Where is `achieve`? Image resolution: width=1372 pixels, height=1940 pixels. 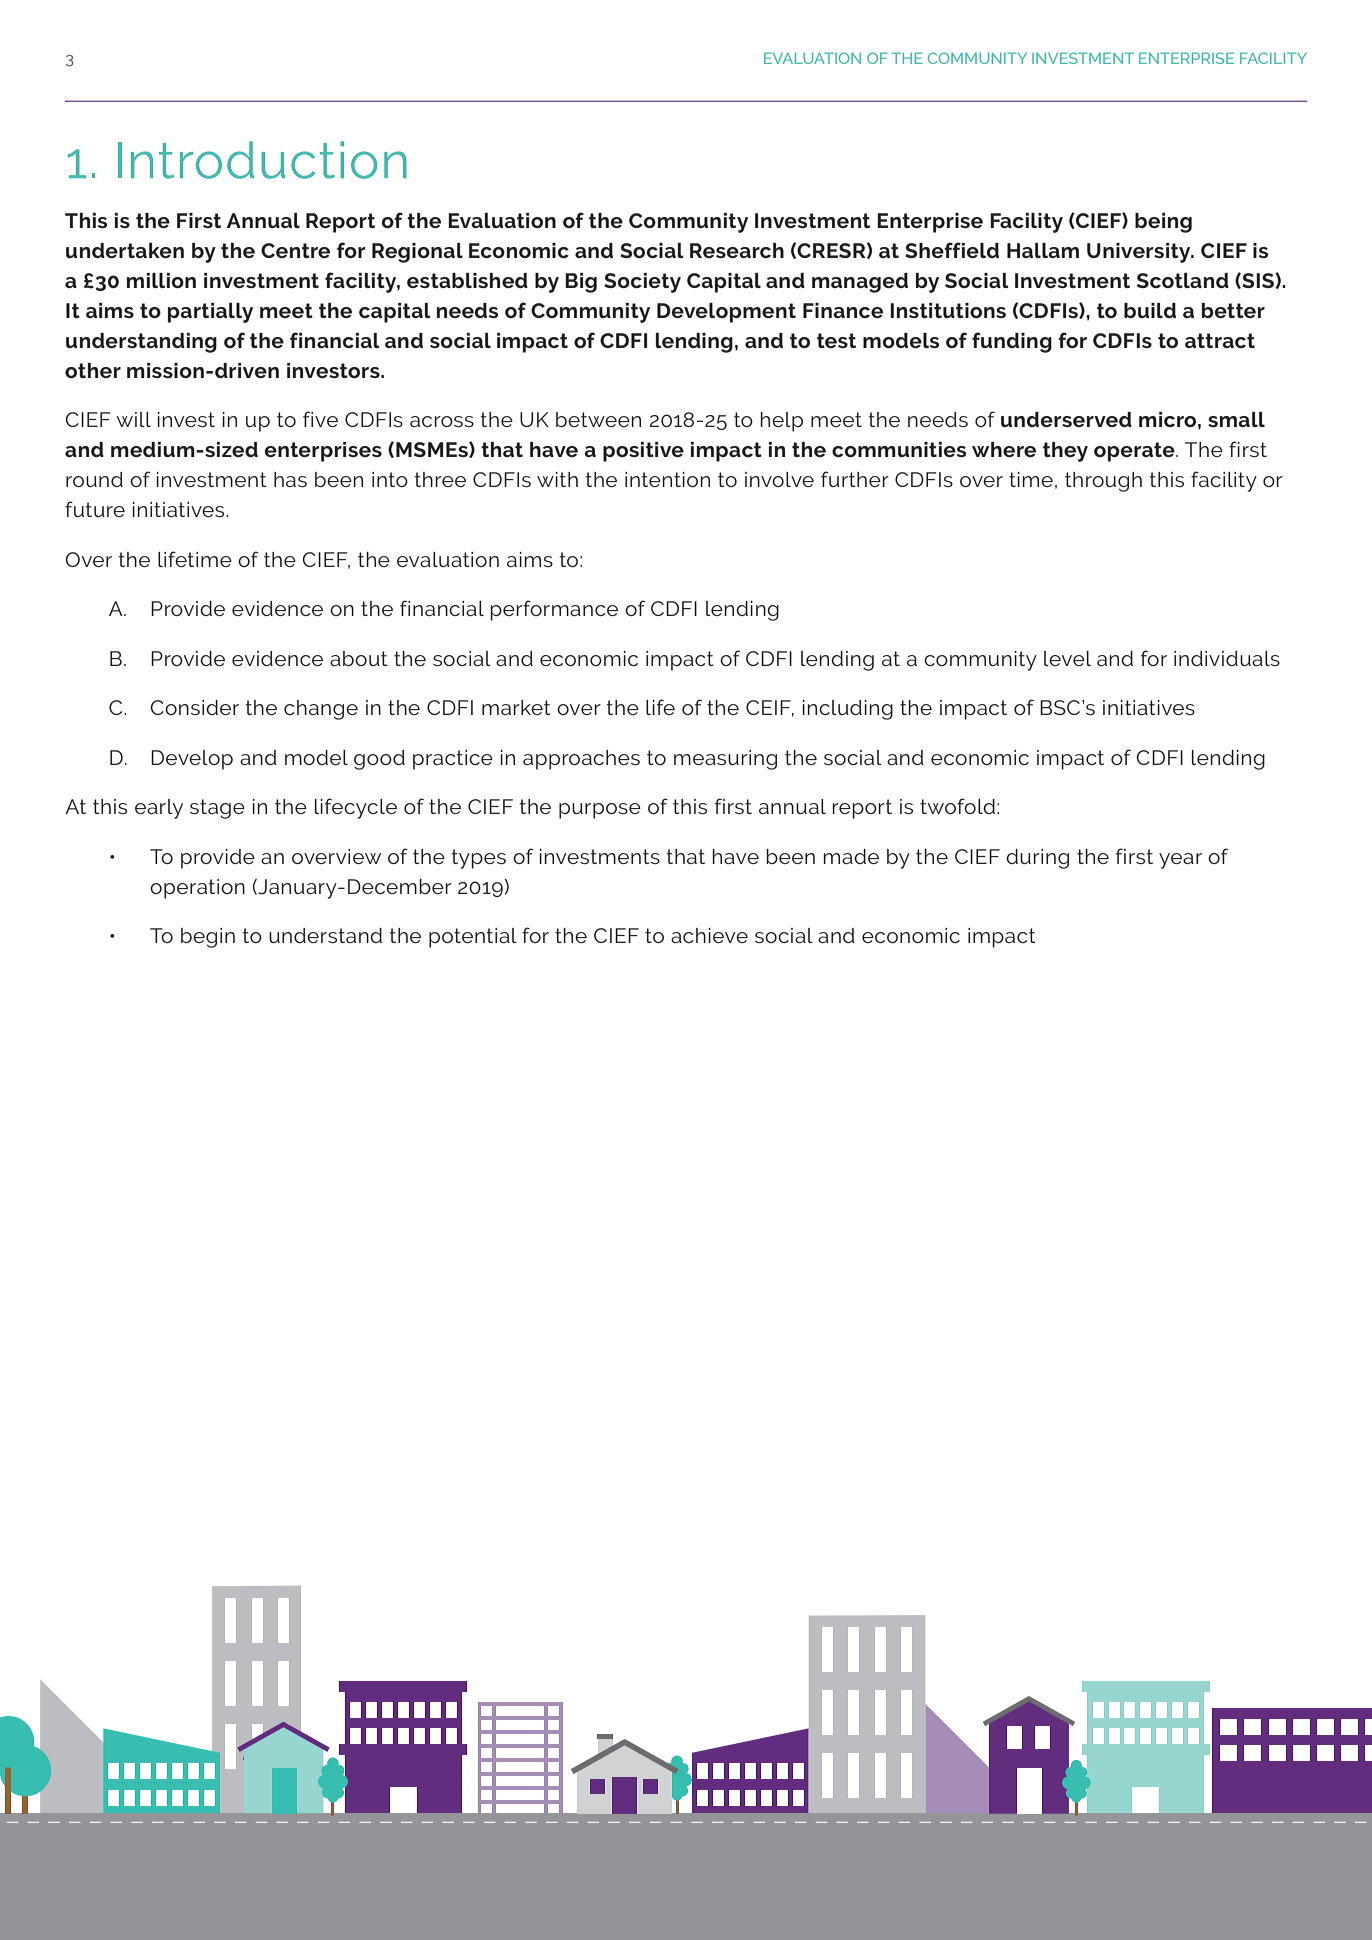 achieve is located at coordinates (709, 935).
